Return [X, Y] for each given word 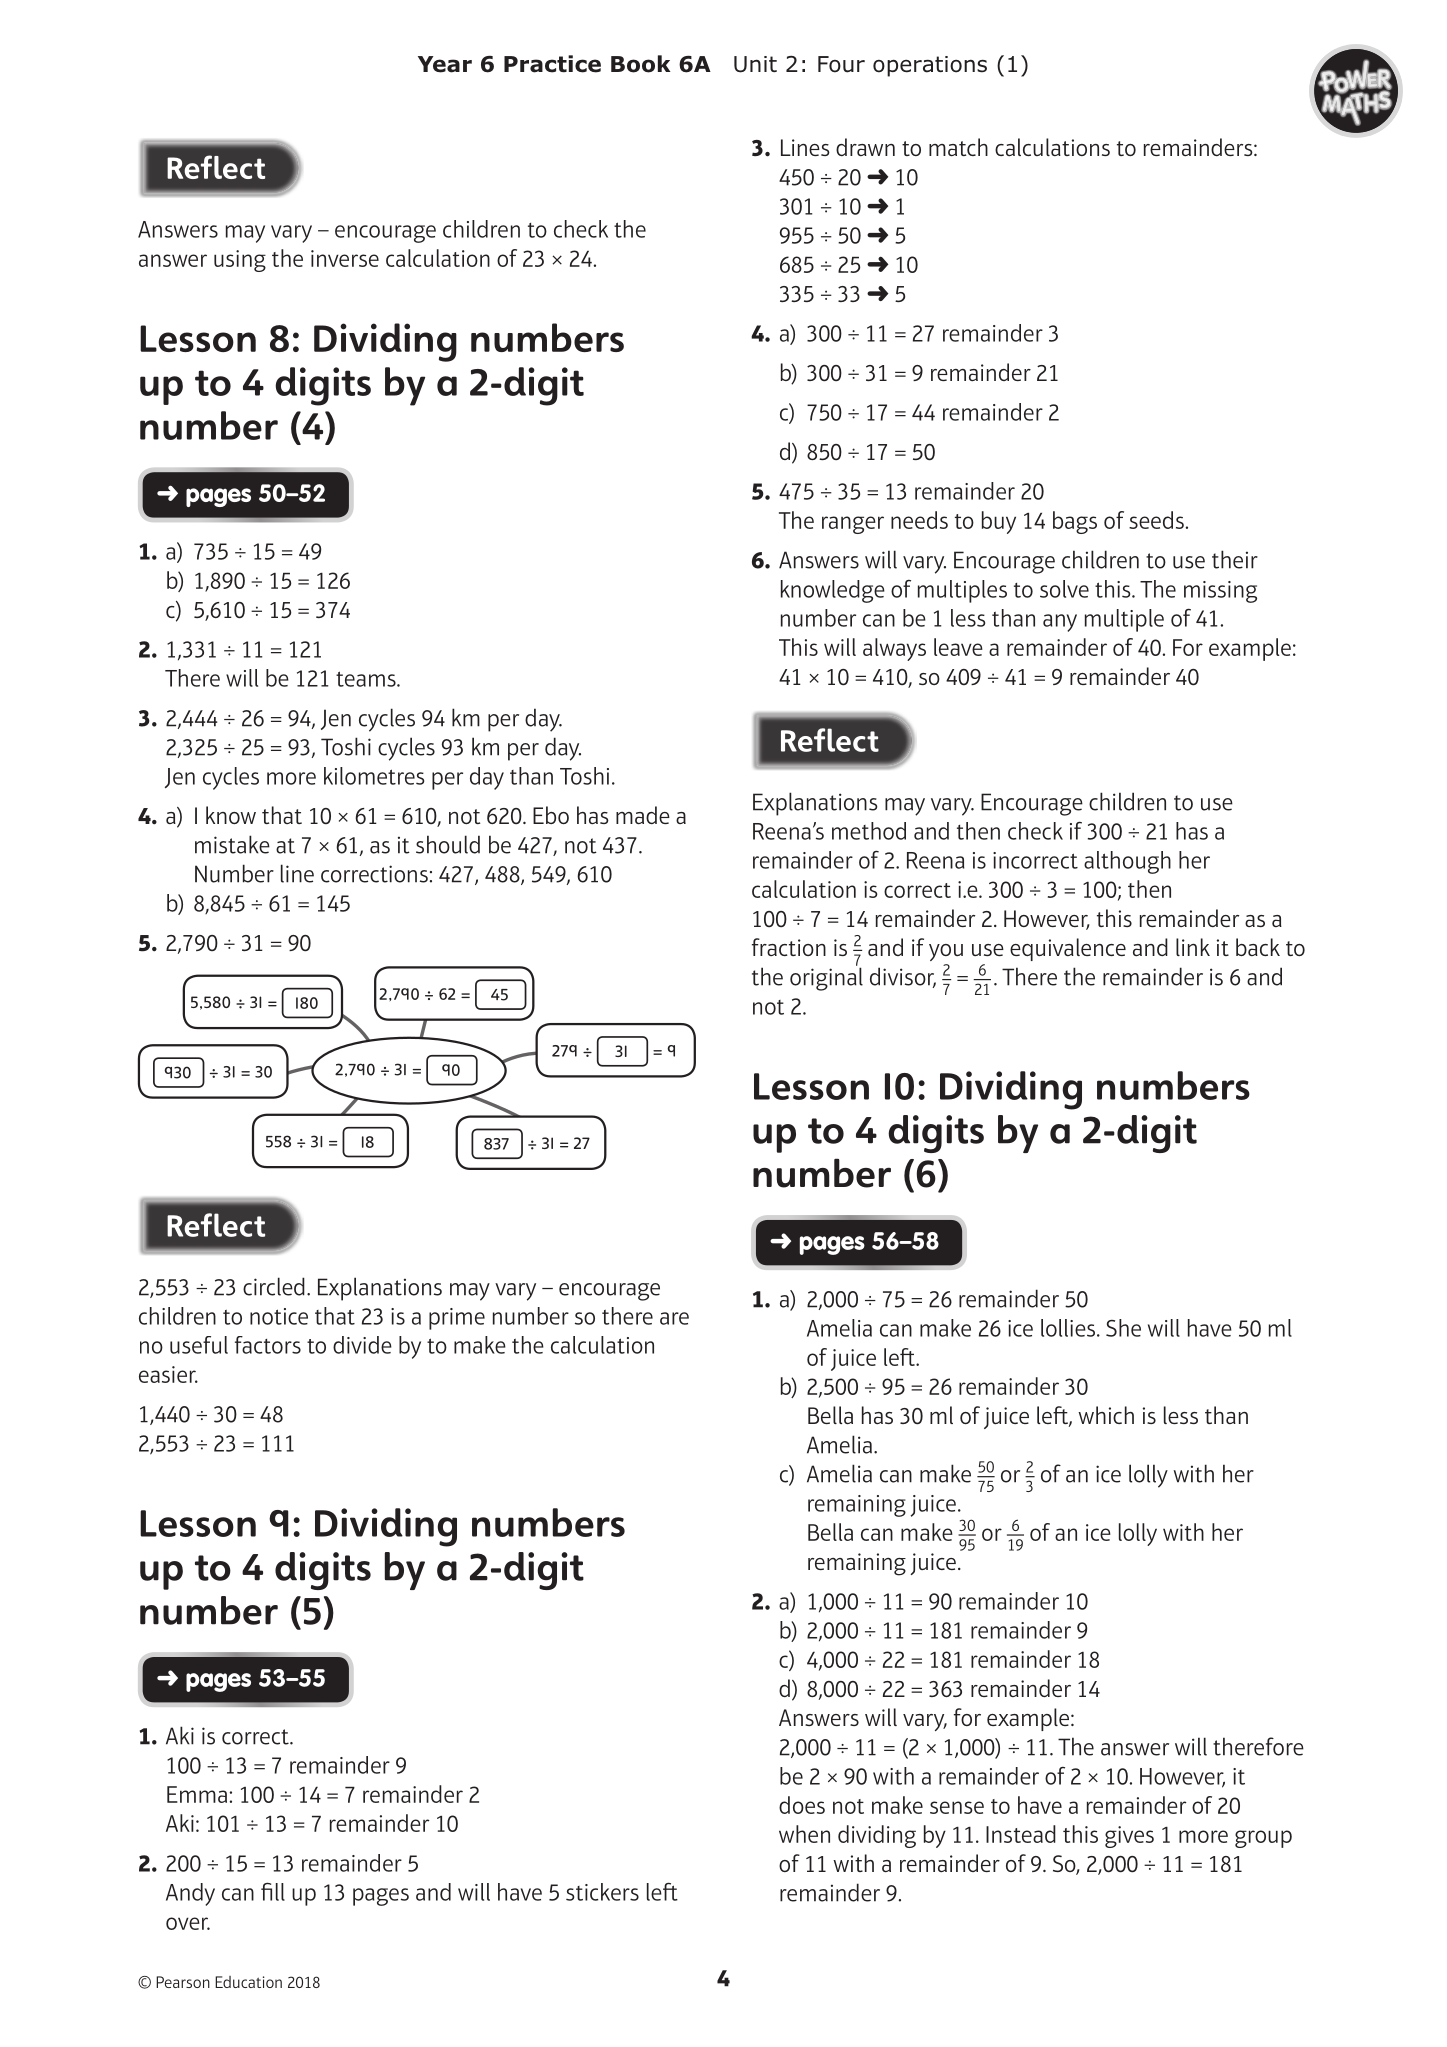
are [674, 1318]
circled [274, 1286]
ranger [853, 525]
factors [268, 1345]
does [802, 1805]
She [1123, 1328]
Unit [755, 64]
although [1127, 862]
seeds [1156, 520]
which [1106, 1415]
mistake [232, 844]
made [643, 815]
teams [367, 679]
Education [248, 1982]
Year [445, 64]
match [958, 147]
